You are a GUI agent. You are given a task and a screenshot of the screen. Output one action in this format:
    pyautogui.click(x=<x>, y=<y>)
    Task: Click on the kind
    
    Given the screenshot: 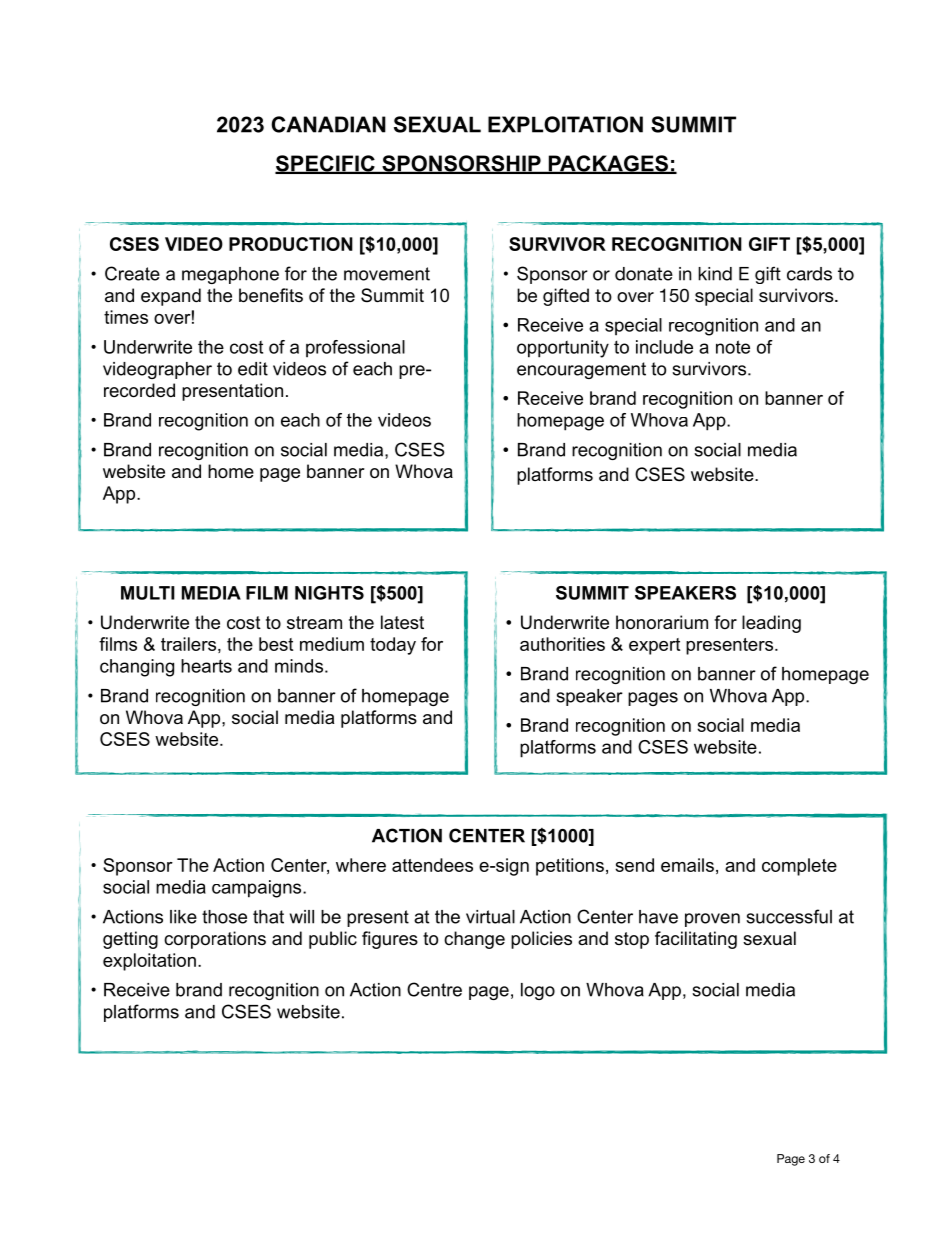 What is the action you would take?
    pyautogui.click(x=715, y=274)
